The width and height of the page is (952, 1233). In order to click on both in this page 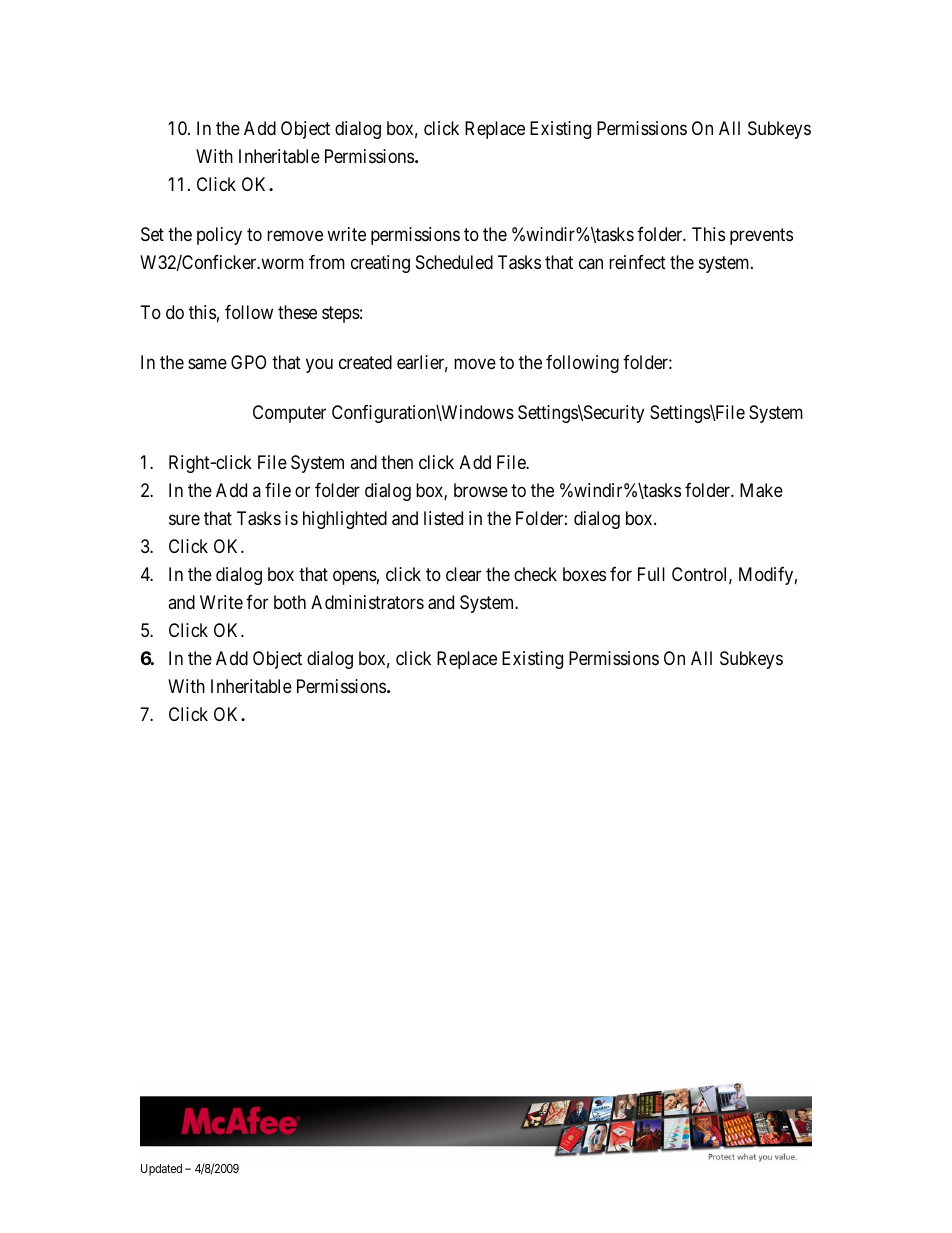, I will do `click(290, 602)`.
